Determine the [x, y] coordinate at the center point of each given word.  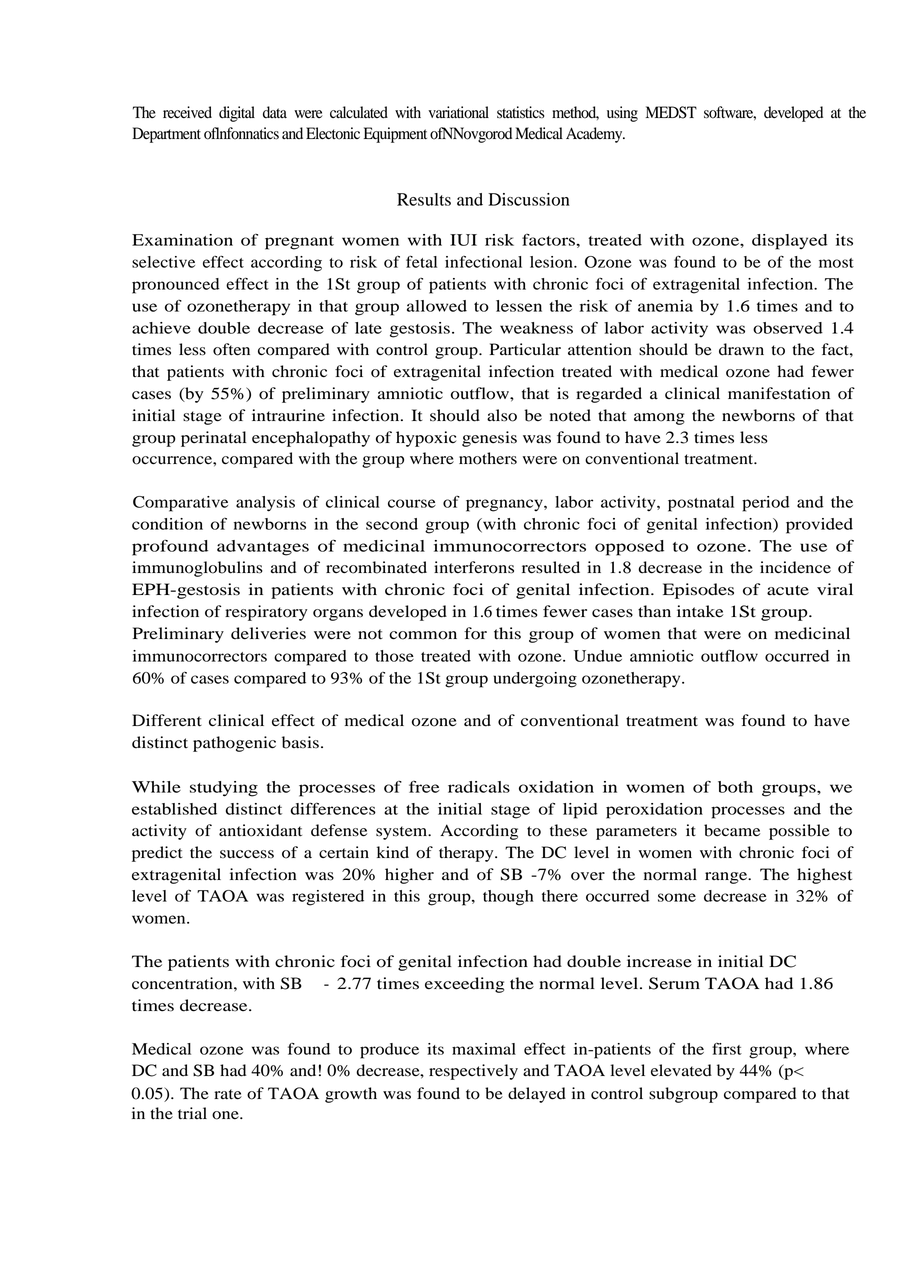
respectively [473, 1072]
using [622, 114]
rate [228, 1094]
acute [788, 590]
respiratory [266, 613]
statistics [521, 112]
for [475, 633]
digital [237, 114]
